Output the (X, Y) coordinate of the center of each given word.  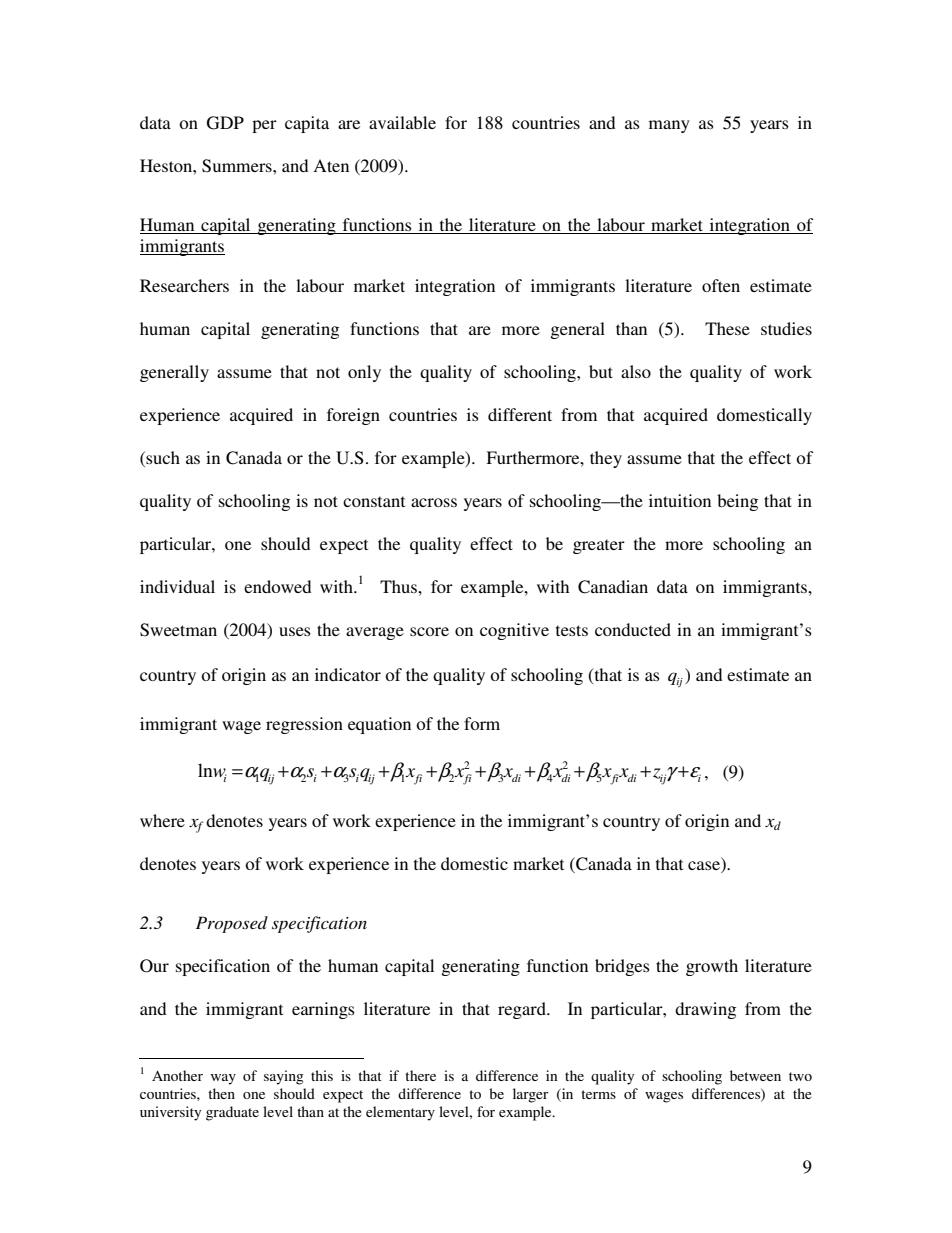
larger (531, 1095)
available (402, 122)
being (737, 502)
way (223, 1079)
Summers (238, 166)
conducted (633, 629)
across (434, 502)
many (669, 126)
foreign (353, 416)
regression (304, 725)
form (482, 723)
